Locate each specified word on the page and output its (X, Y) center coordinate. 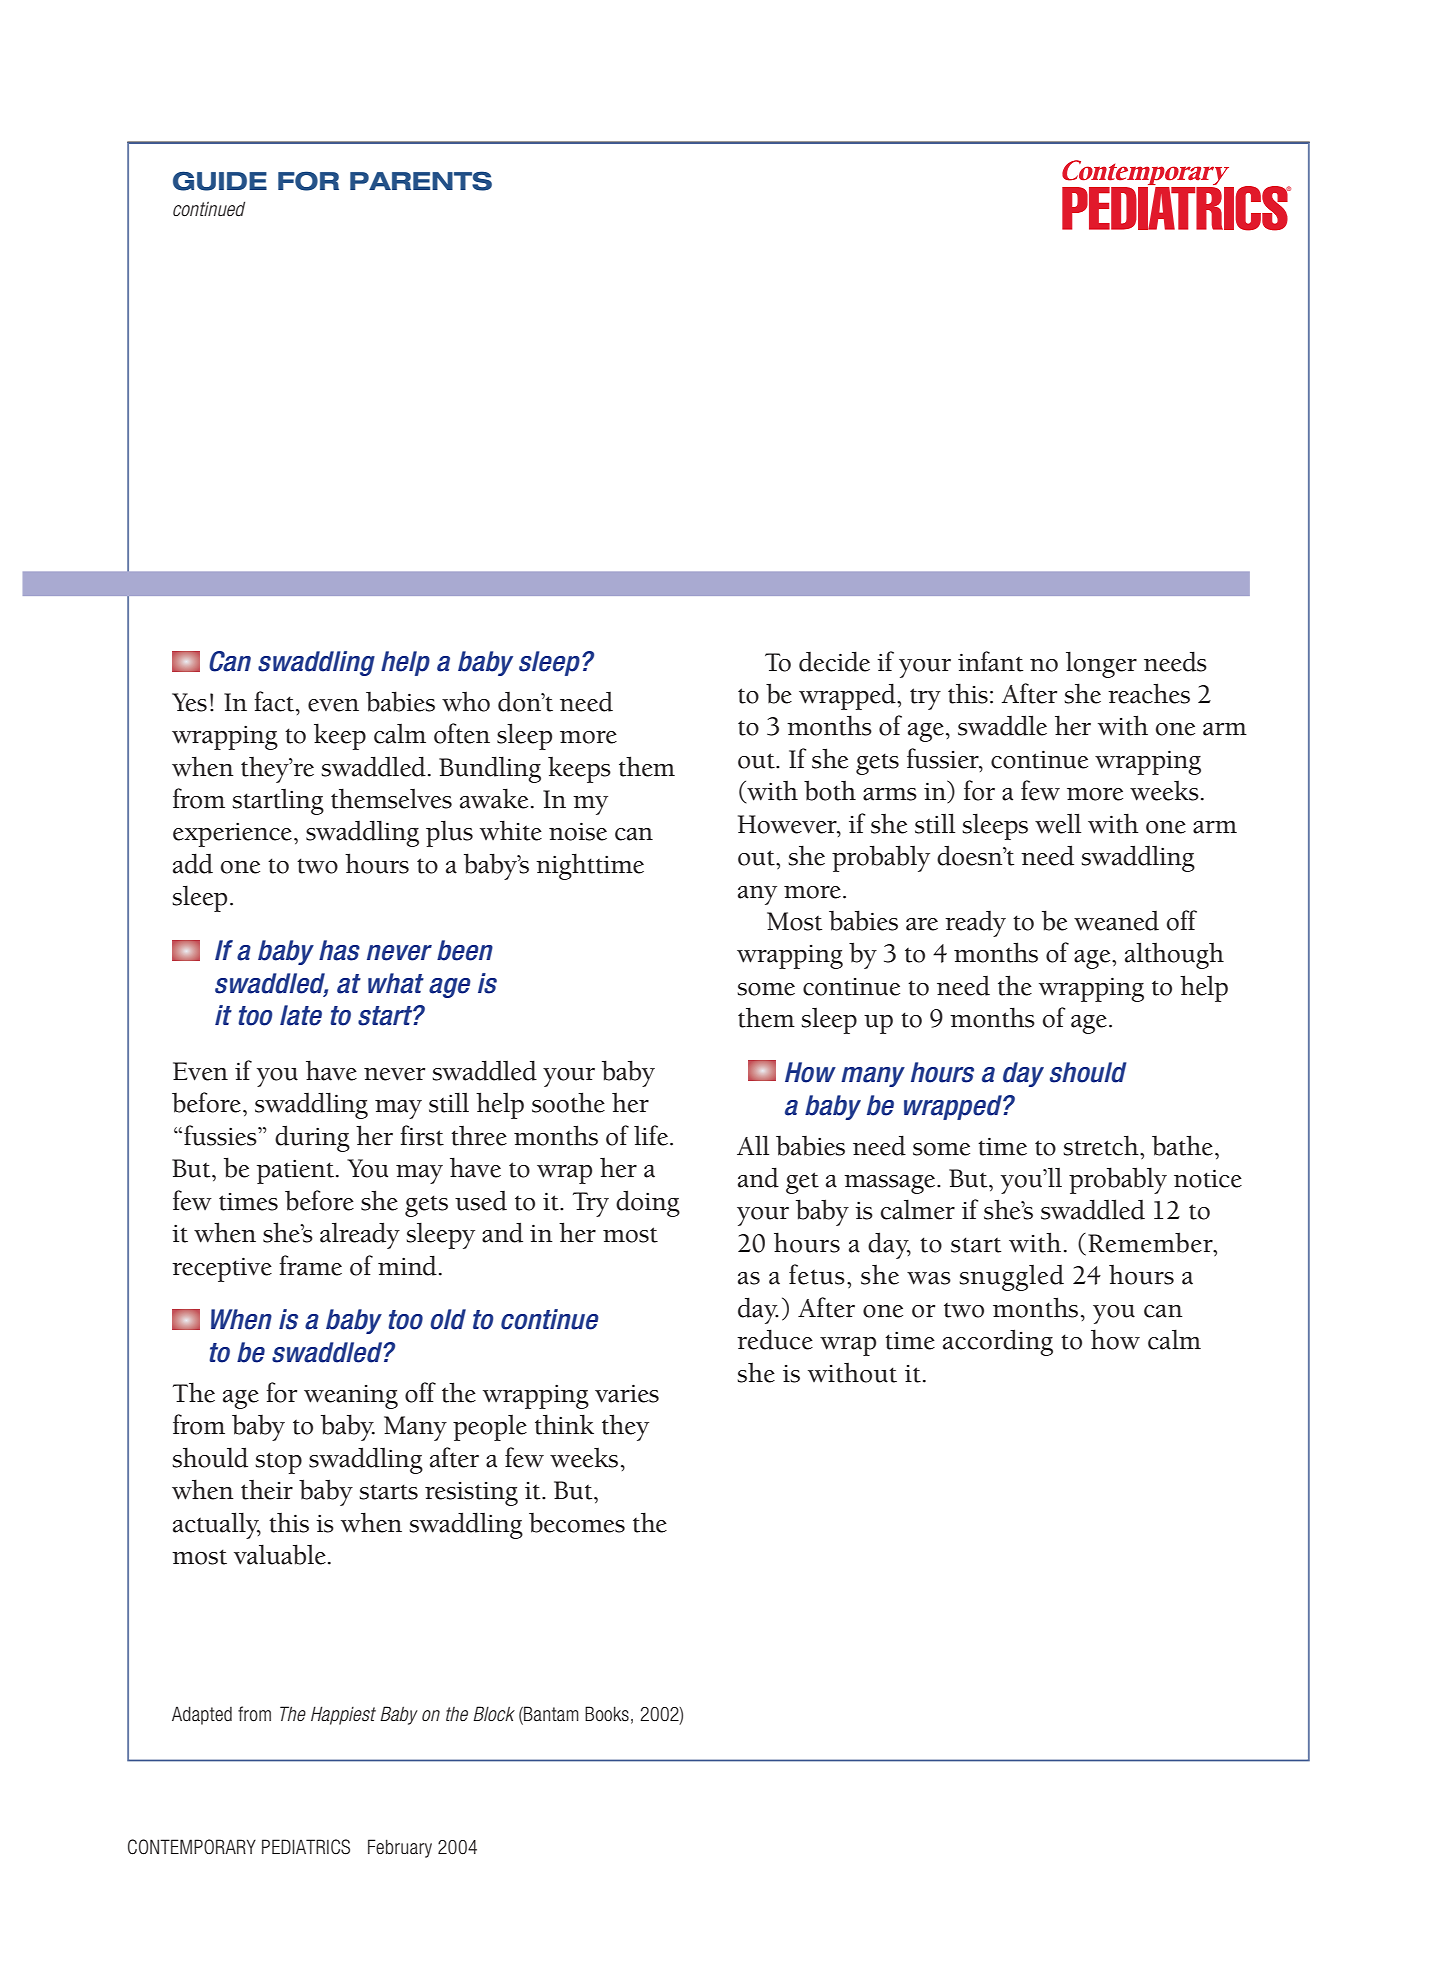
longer (1101, 664)
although (1174, 955)
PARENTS (421, 181)
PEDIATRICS (306, 1847)
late (301, 1015)
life (651, 1135)
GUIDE (220, 181)
